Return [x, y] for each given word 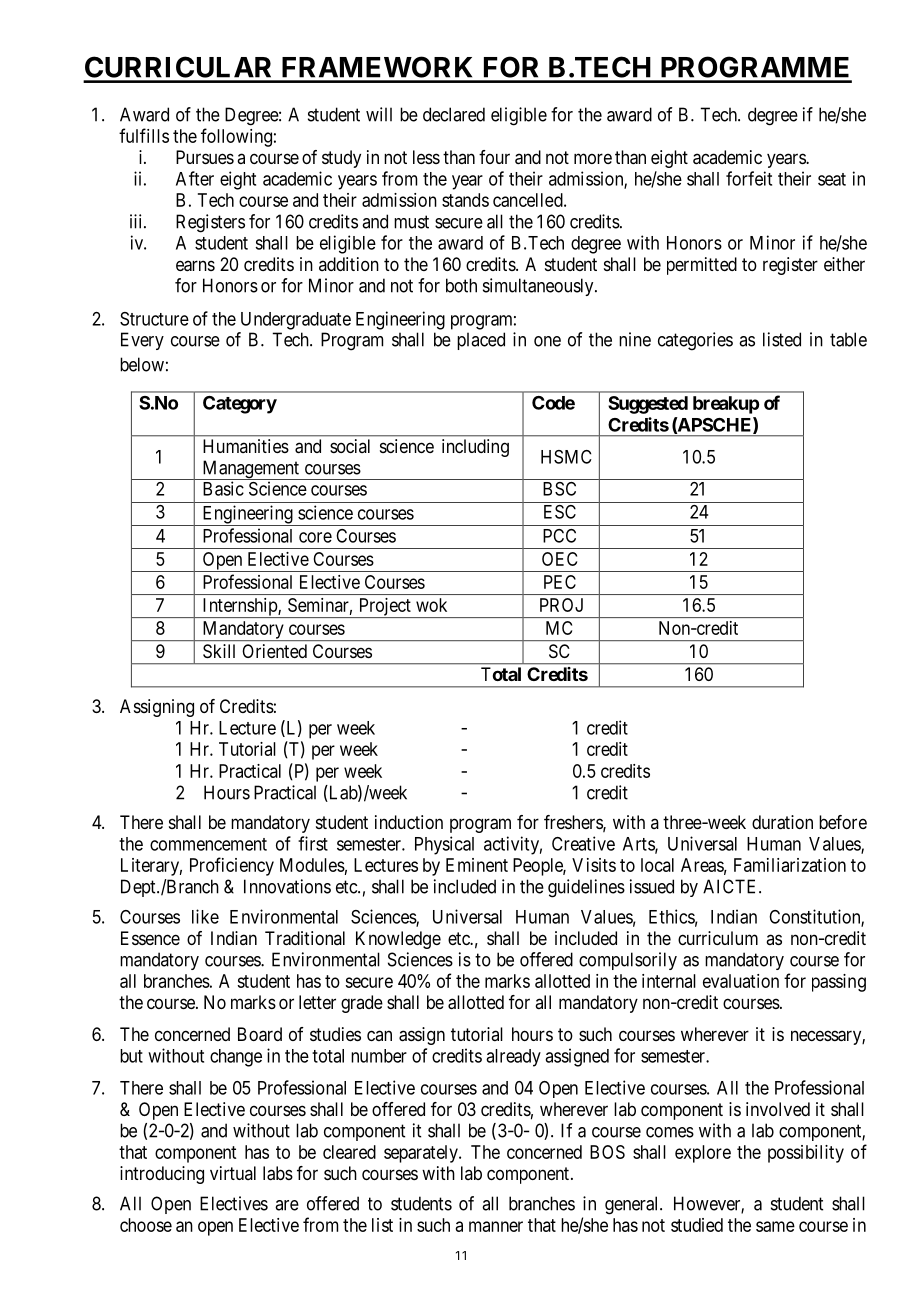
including [475, 448]
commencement [208, 844]
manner [496, 1226]
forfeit [749, 178]
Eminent [477, 865]
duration [782, 822]
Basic [223, 488]
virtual [233, 1173]
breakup [726, 405]
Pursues [205, 157]
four [494, 157]
